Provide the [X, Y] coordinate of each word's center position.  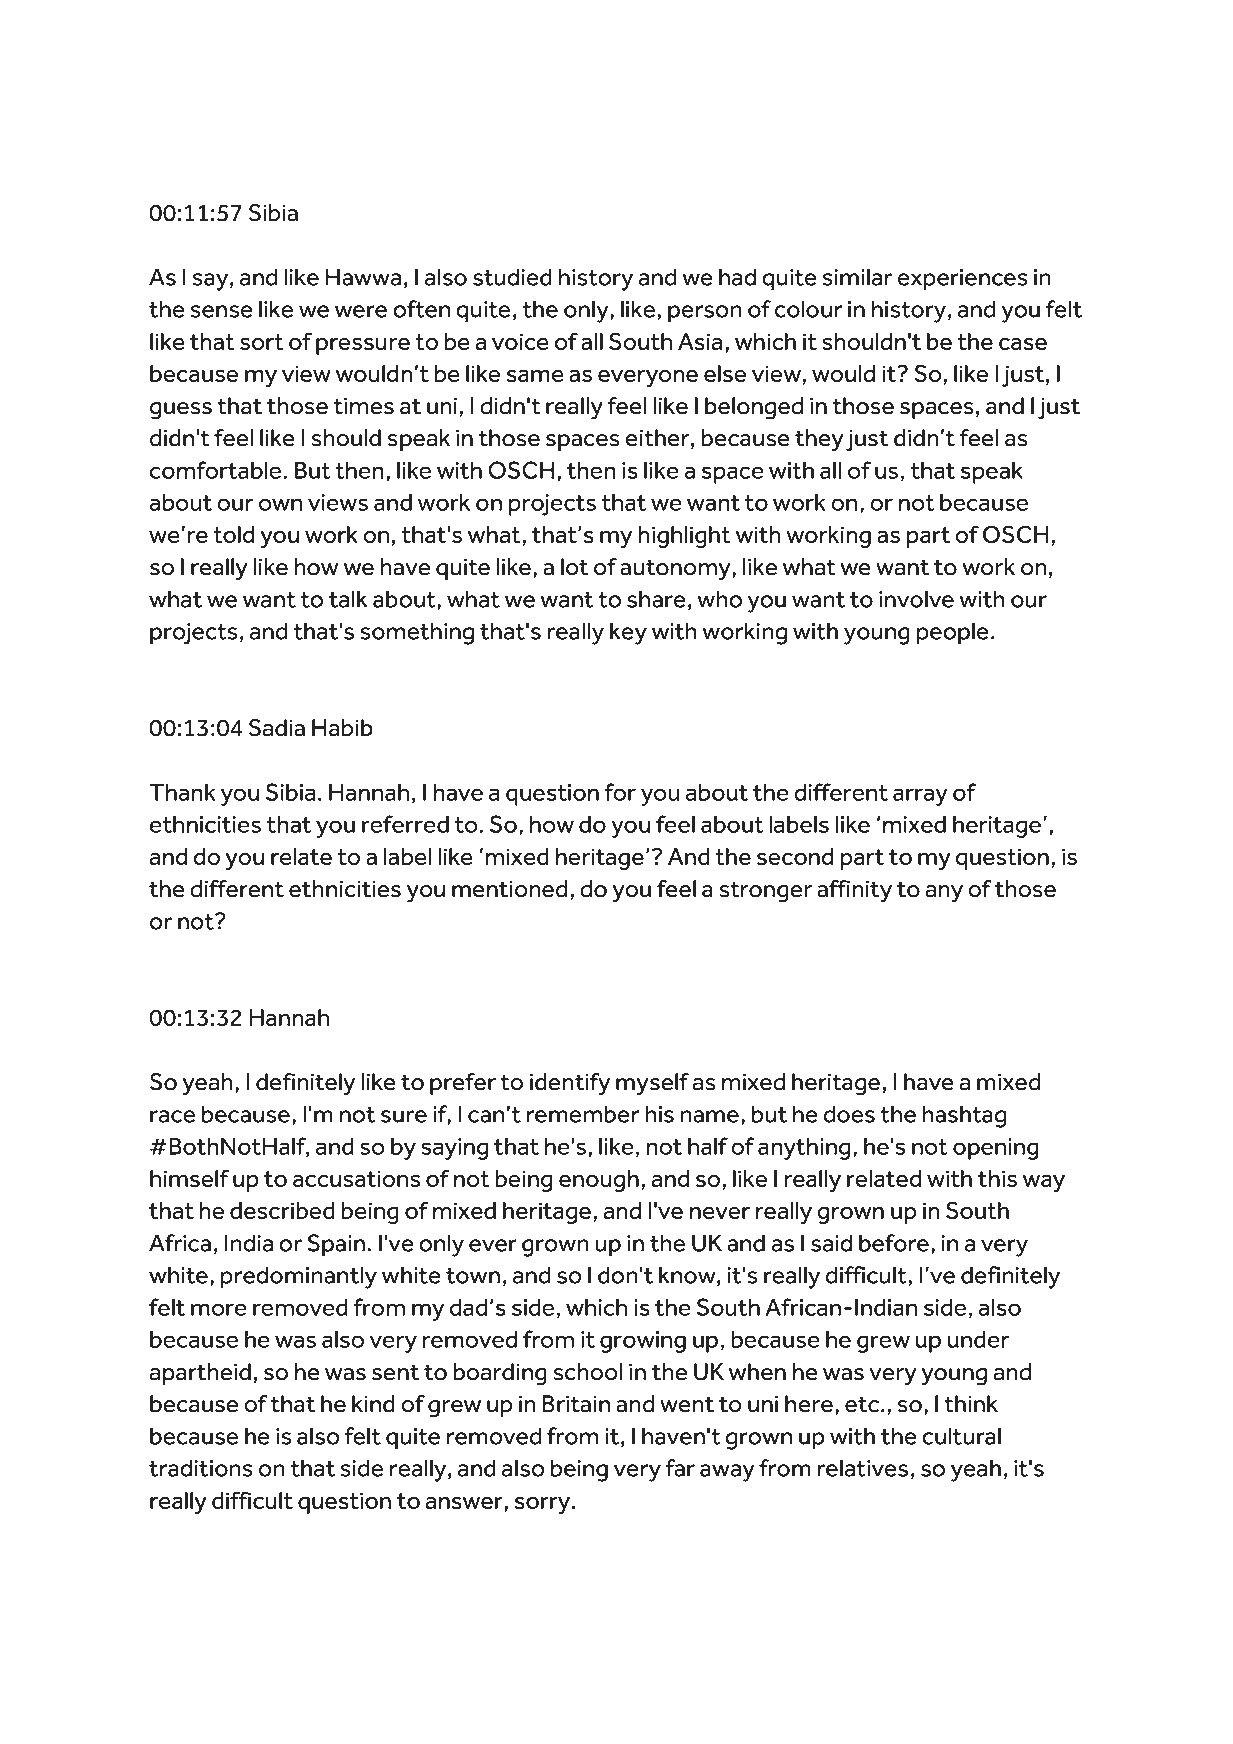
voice [520, 341]
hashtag [964, 1116]
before [894, 1243]
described [282, 1210]
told [233, 534]
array [920, 797]
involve [916, 599]
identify [570, 1084]
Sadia [277, 728]
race [172, 1116]
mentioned [509, 889]
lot [574, 567]
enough [599, 1181]
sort [262, 342]
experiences [963, 280]
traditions [201, 1468]
